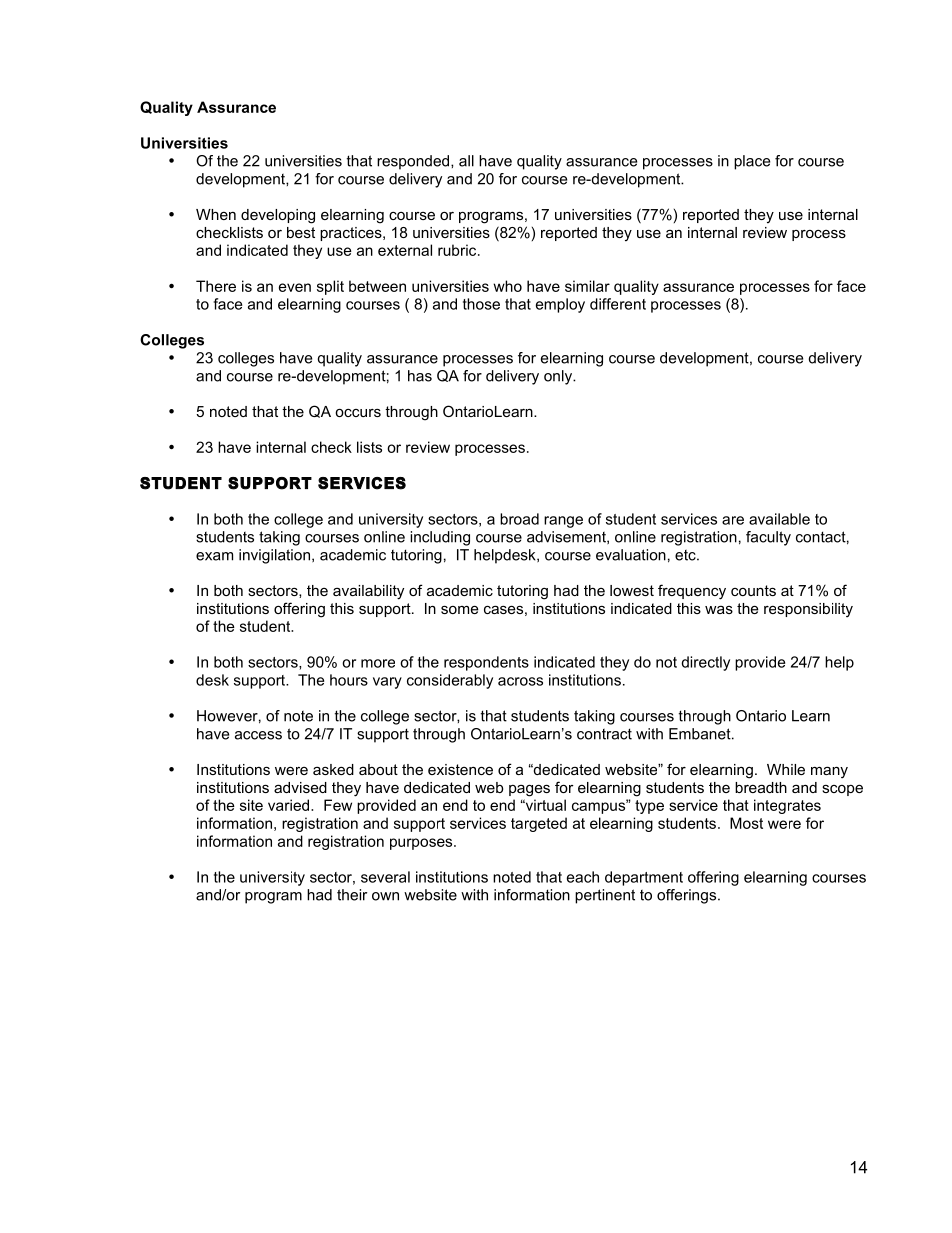 The width and height of the image is (952, 1233). What do you see at coordinates (349, 680) in the image?
I see `hours` at bounding box center [349, 680].
